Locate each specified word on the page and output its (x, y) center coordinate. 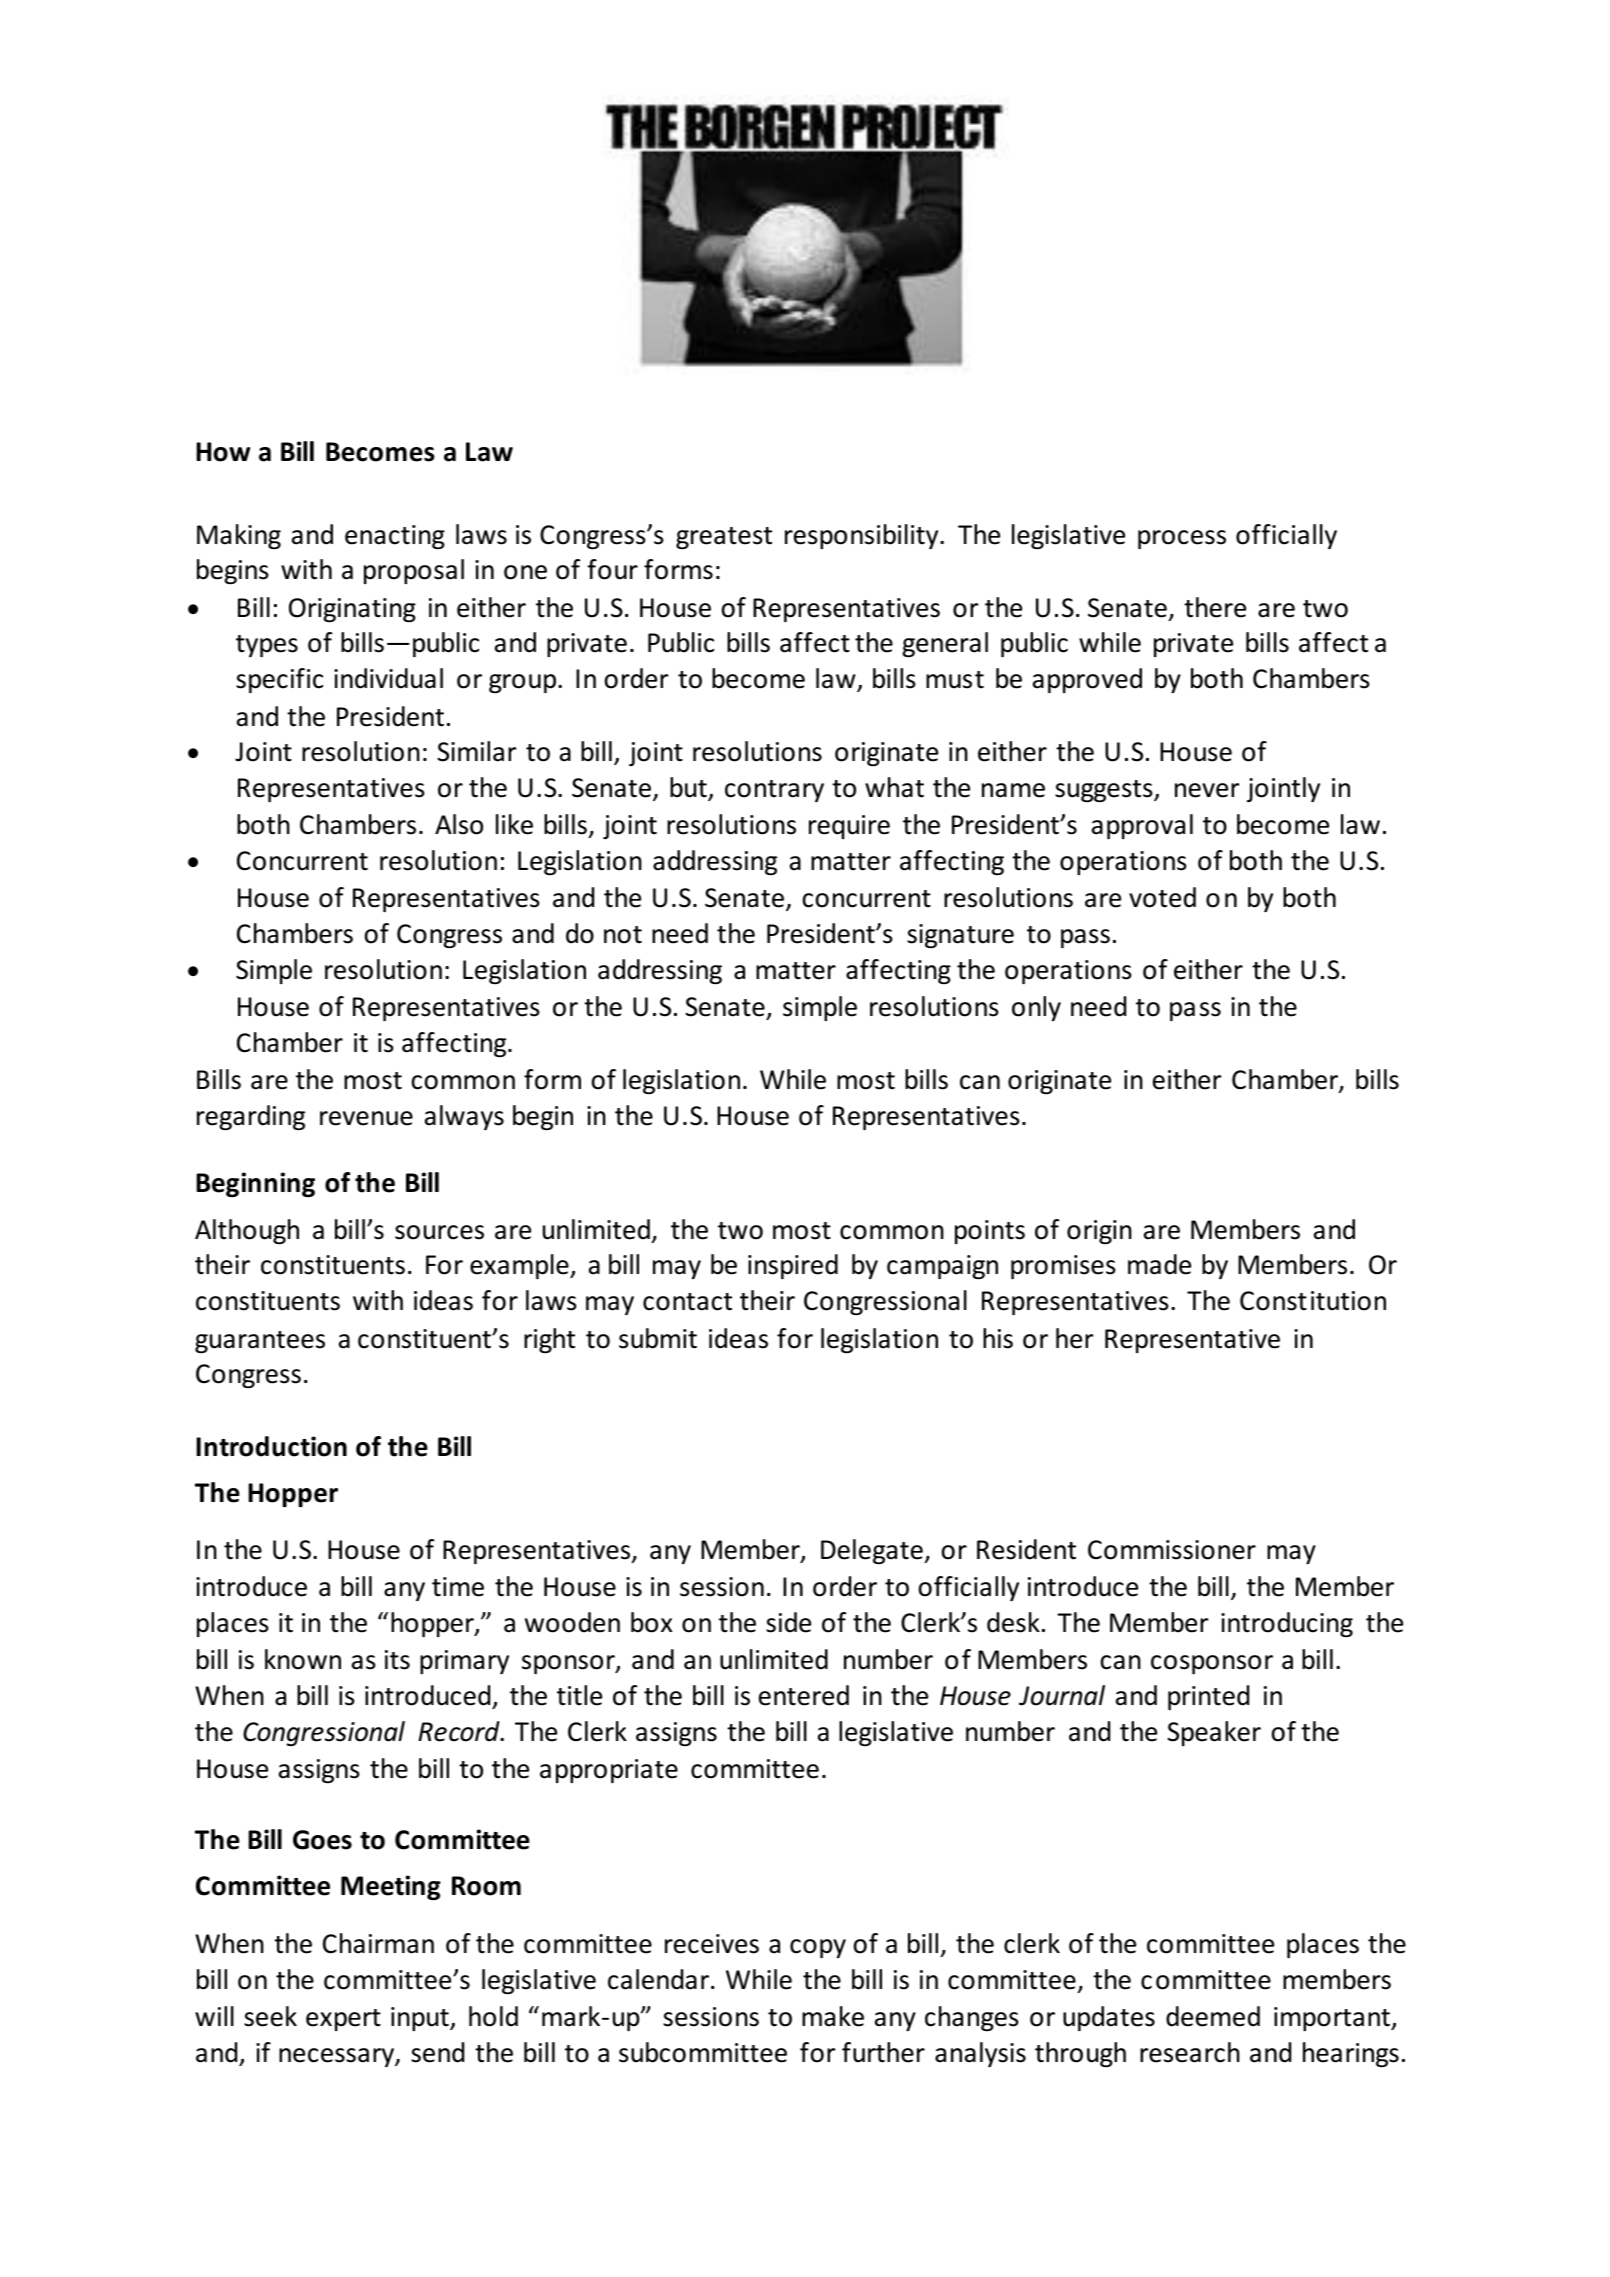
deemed (1213, 2016)
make (833, 2016)
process (1182, 539)
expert (343, 2020)
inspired (793, 1266)
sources (439, 1232)
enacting (395, 537)
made (1159, 1264)
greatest (724, 538)
